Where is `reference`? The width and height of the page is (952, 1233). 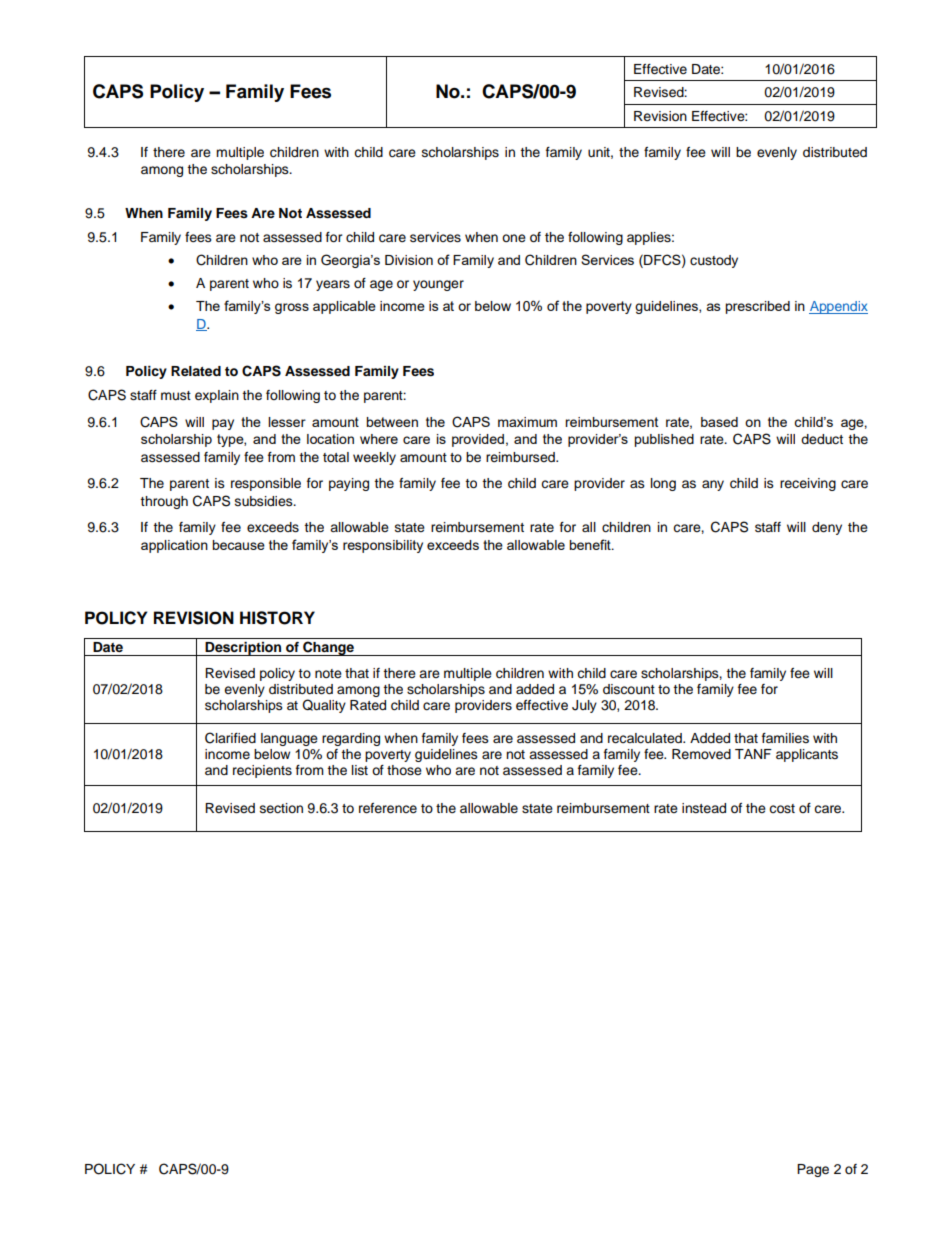 reference is located at coordinates (388, 808).
